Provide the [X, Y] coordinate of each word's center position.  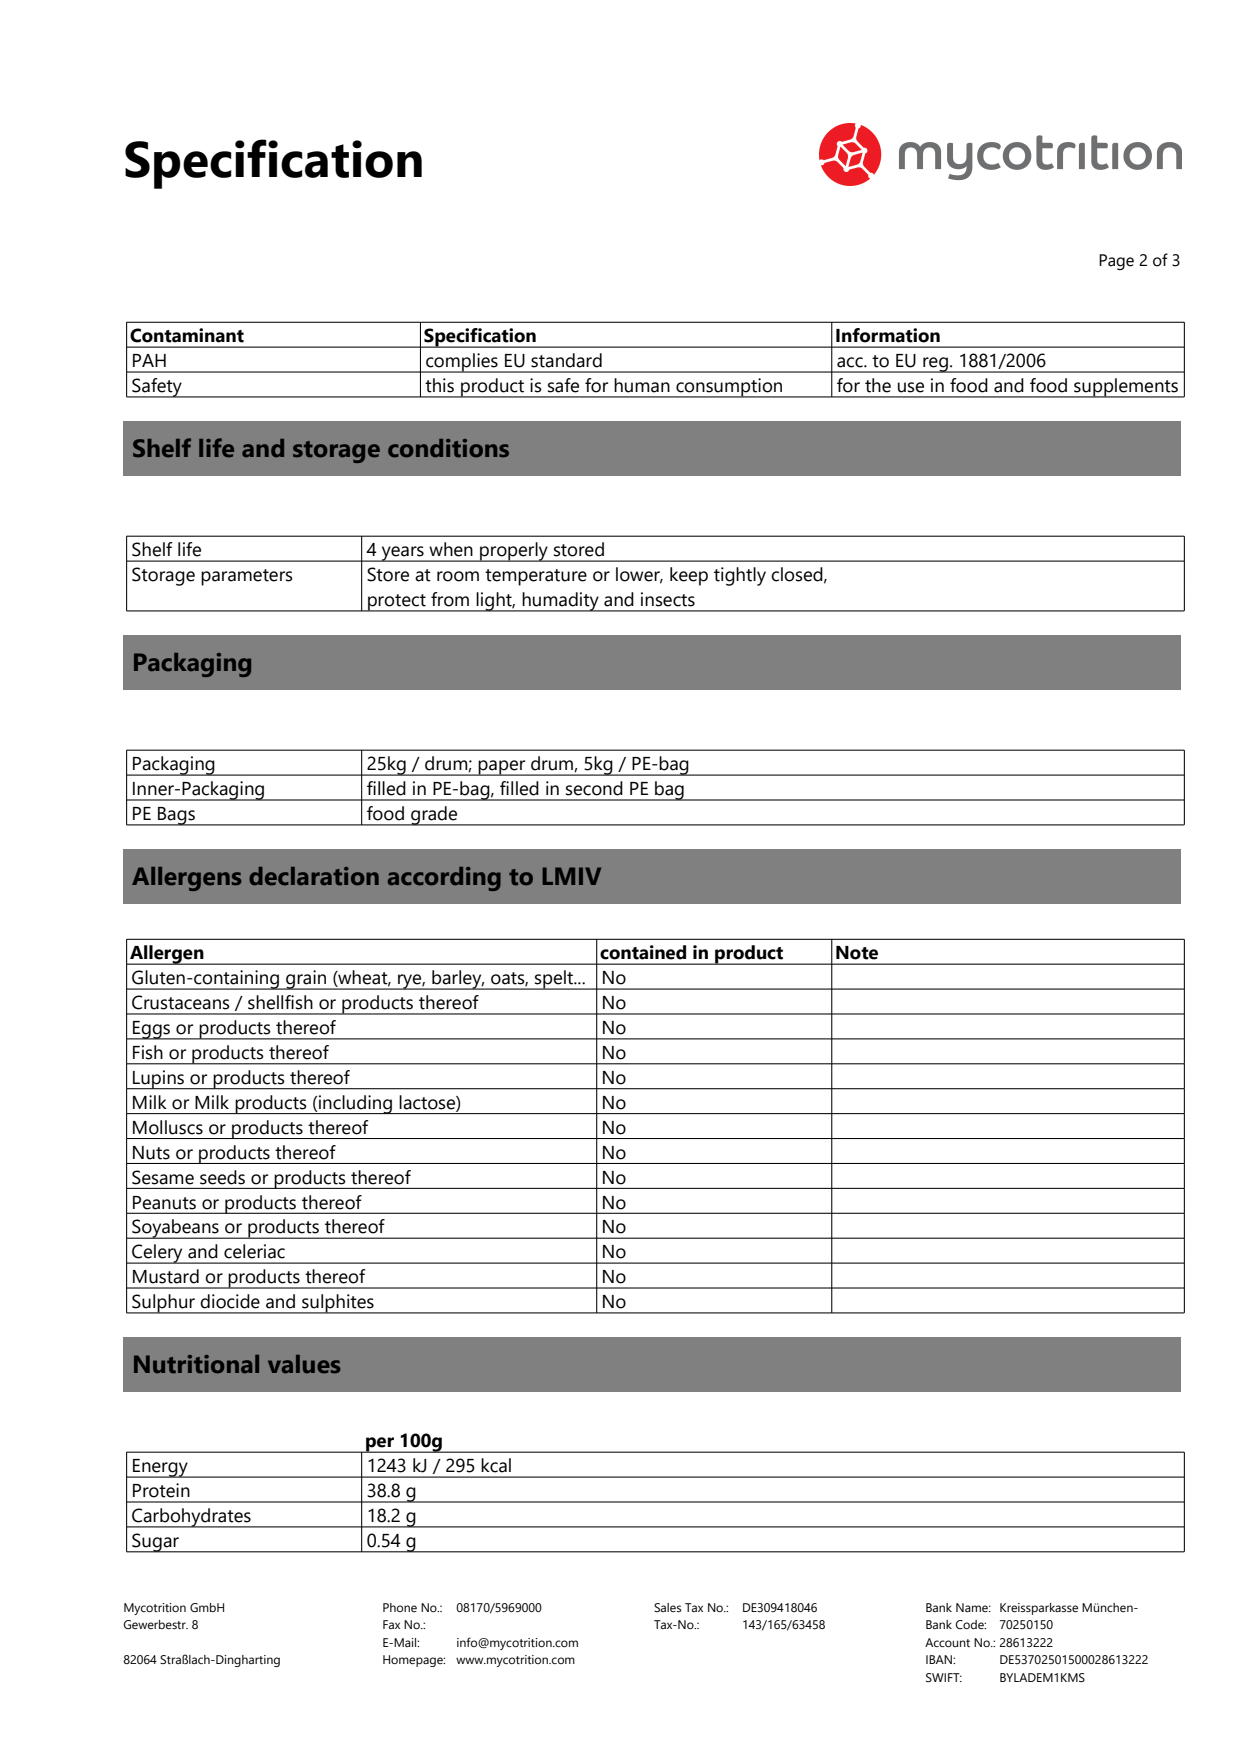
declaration [314, 876]
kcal [496, 1465]
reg [935, 365]
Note [857, 953]
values [304, 1364]
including [355, 1104]
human [642, 385]
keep [689, 576]
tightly [740, 576]
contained [643, 952]
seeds [222, 1177]
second [594, 788]
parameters [247, 577]
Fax [391, 1624]
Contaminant [187, 335]
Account [947, 1642]
